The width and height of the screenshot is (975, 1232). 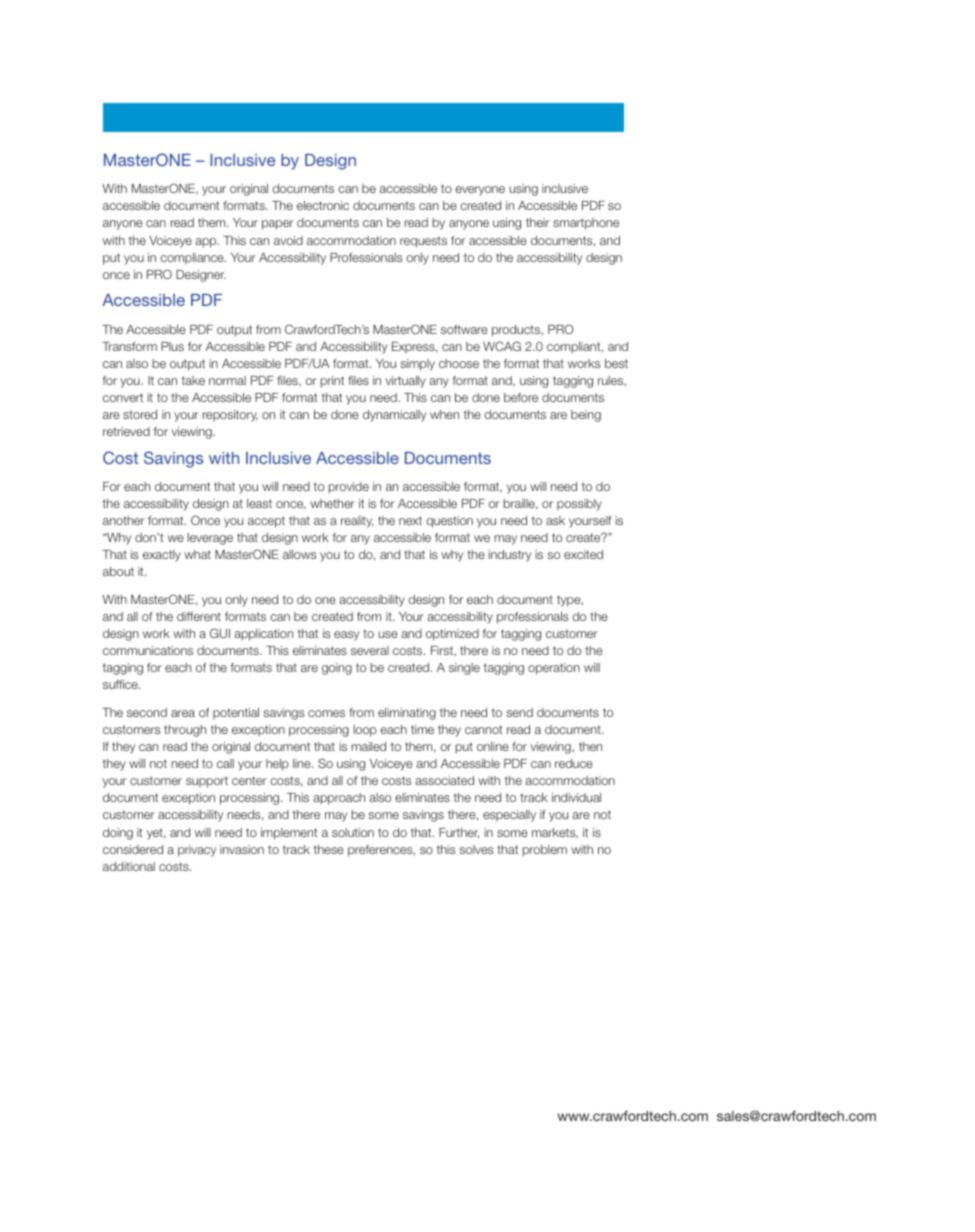 What do you see at coordinates (357, 522) in the screenshot?
I see `reality` at bounding box center [357, 522].
